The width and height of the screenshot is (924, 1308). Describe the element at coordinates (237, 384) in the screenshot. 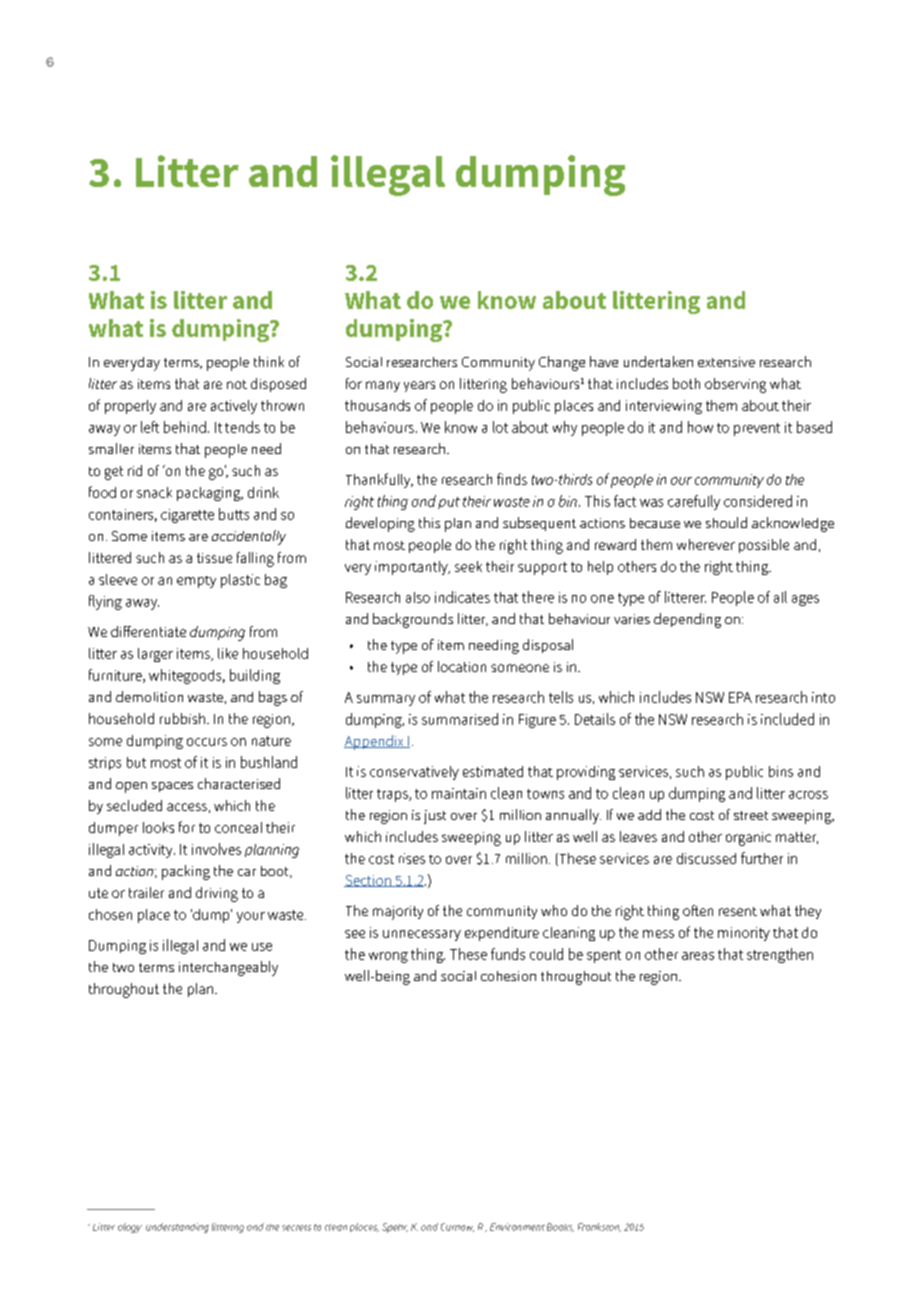

I see `not` at that location.
